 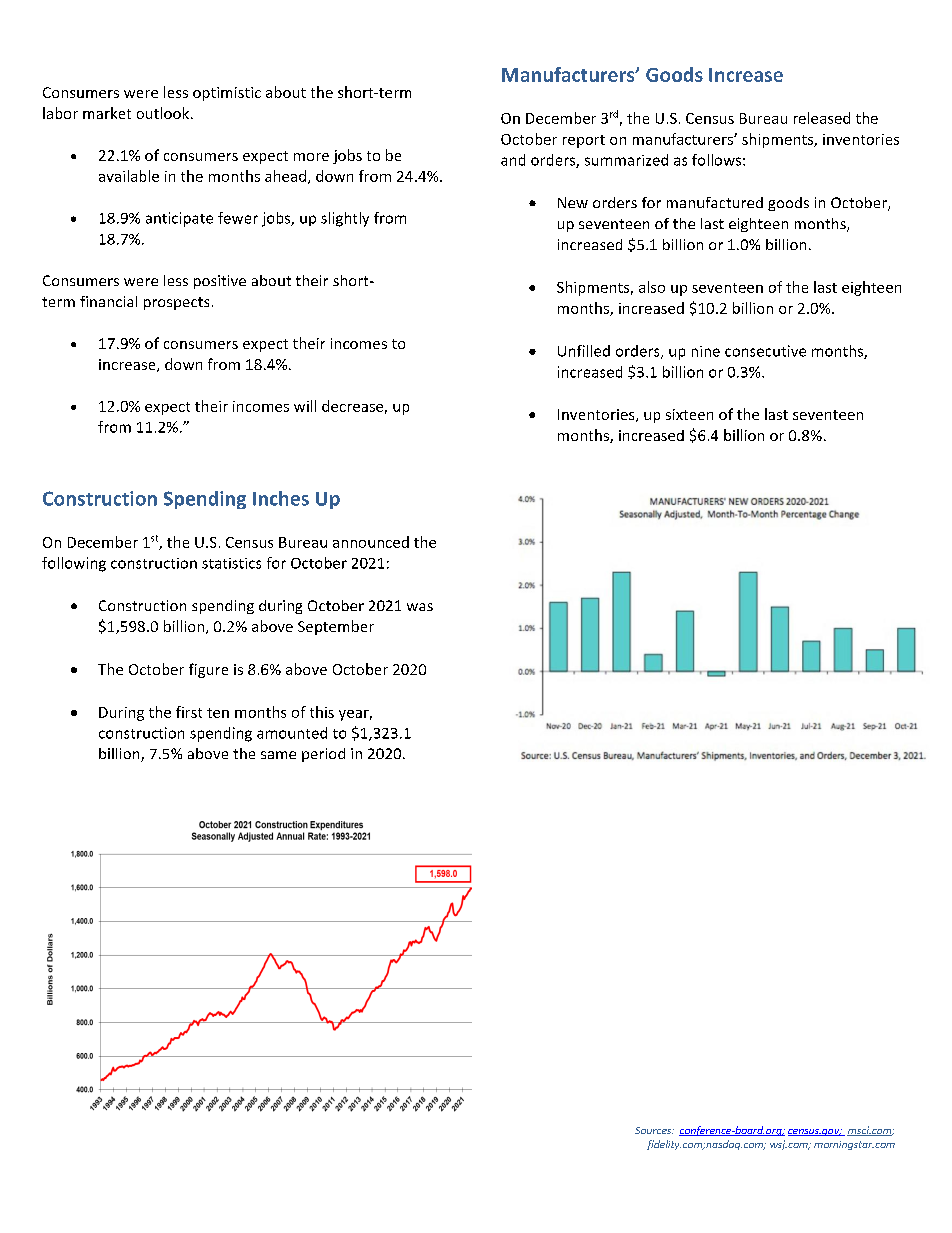 What do you see at coordinates (278, 755) in the screenshot?
I see `same` at bounding box center [278, 755].
